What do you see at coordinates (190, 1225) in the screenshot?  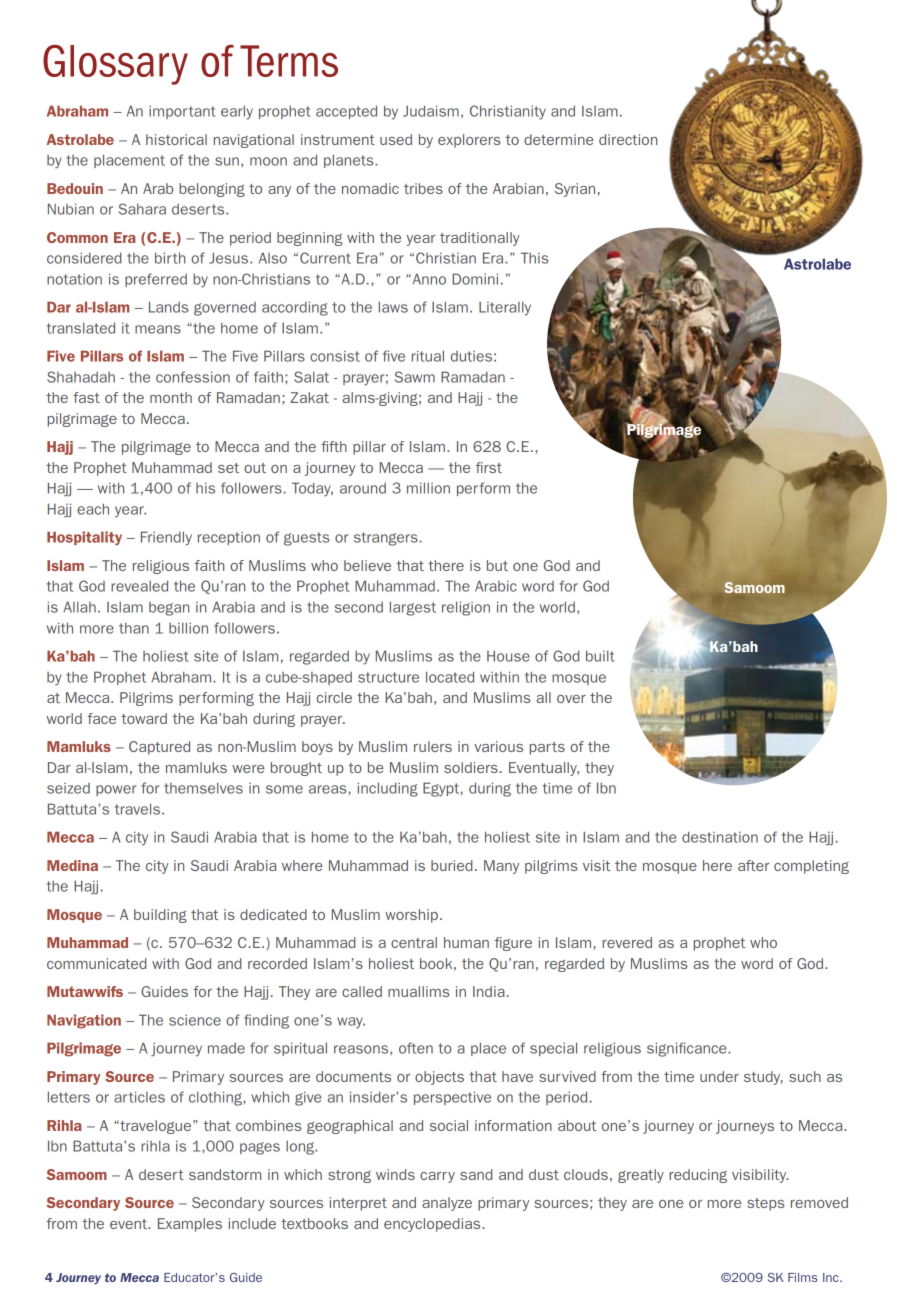 I see `Examples` at bounding box center [190, 1225].
